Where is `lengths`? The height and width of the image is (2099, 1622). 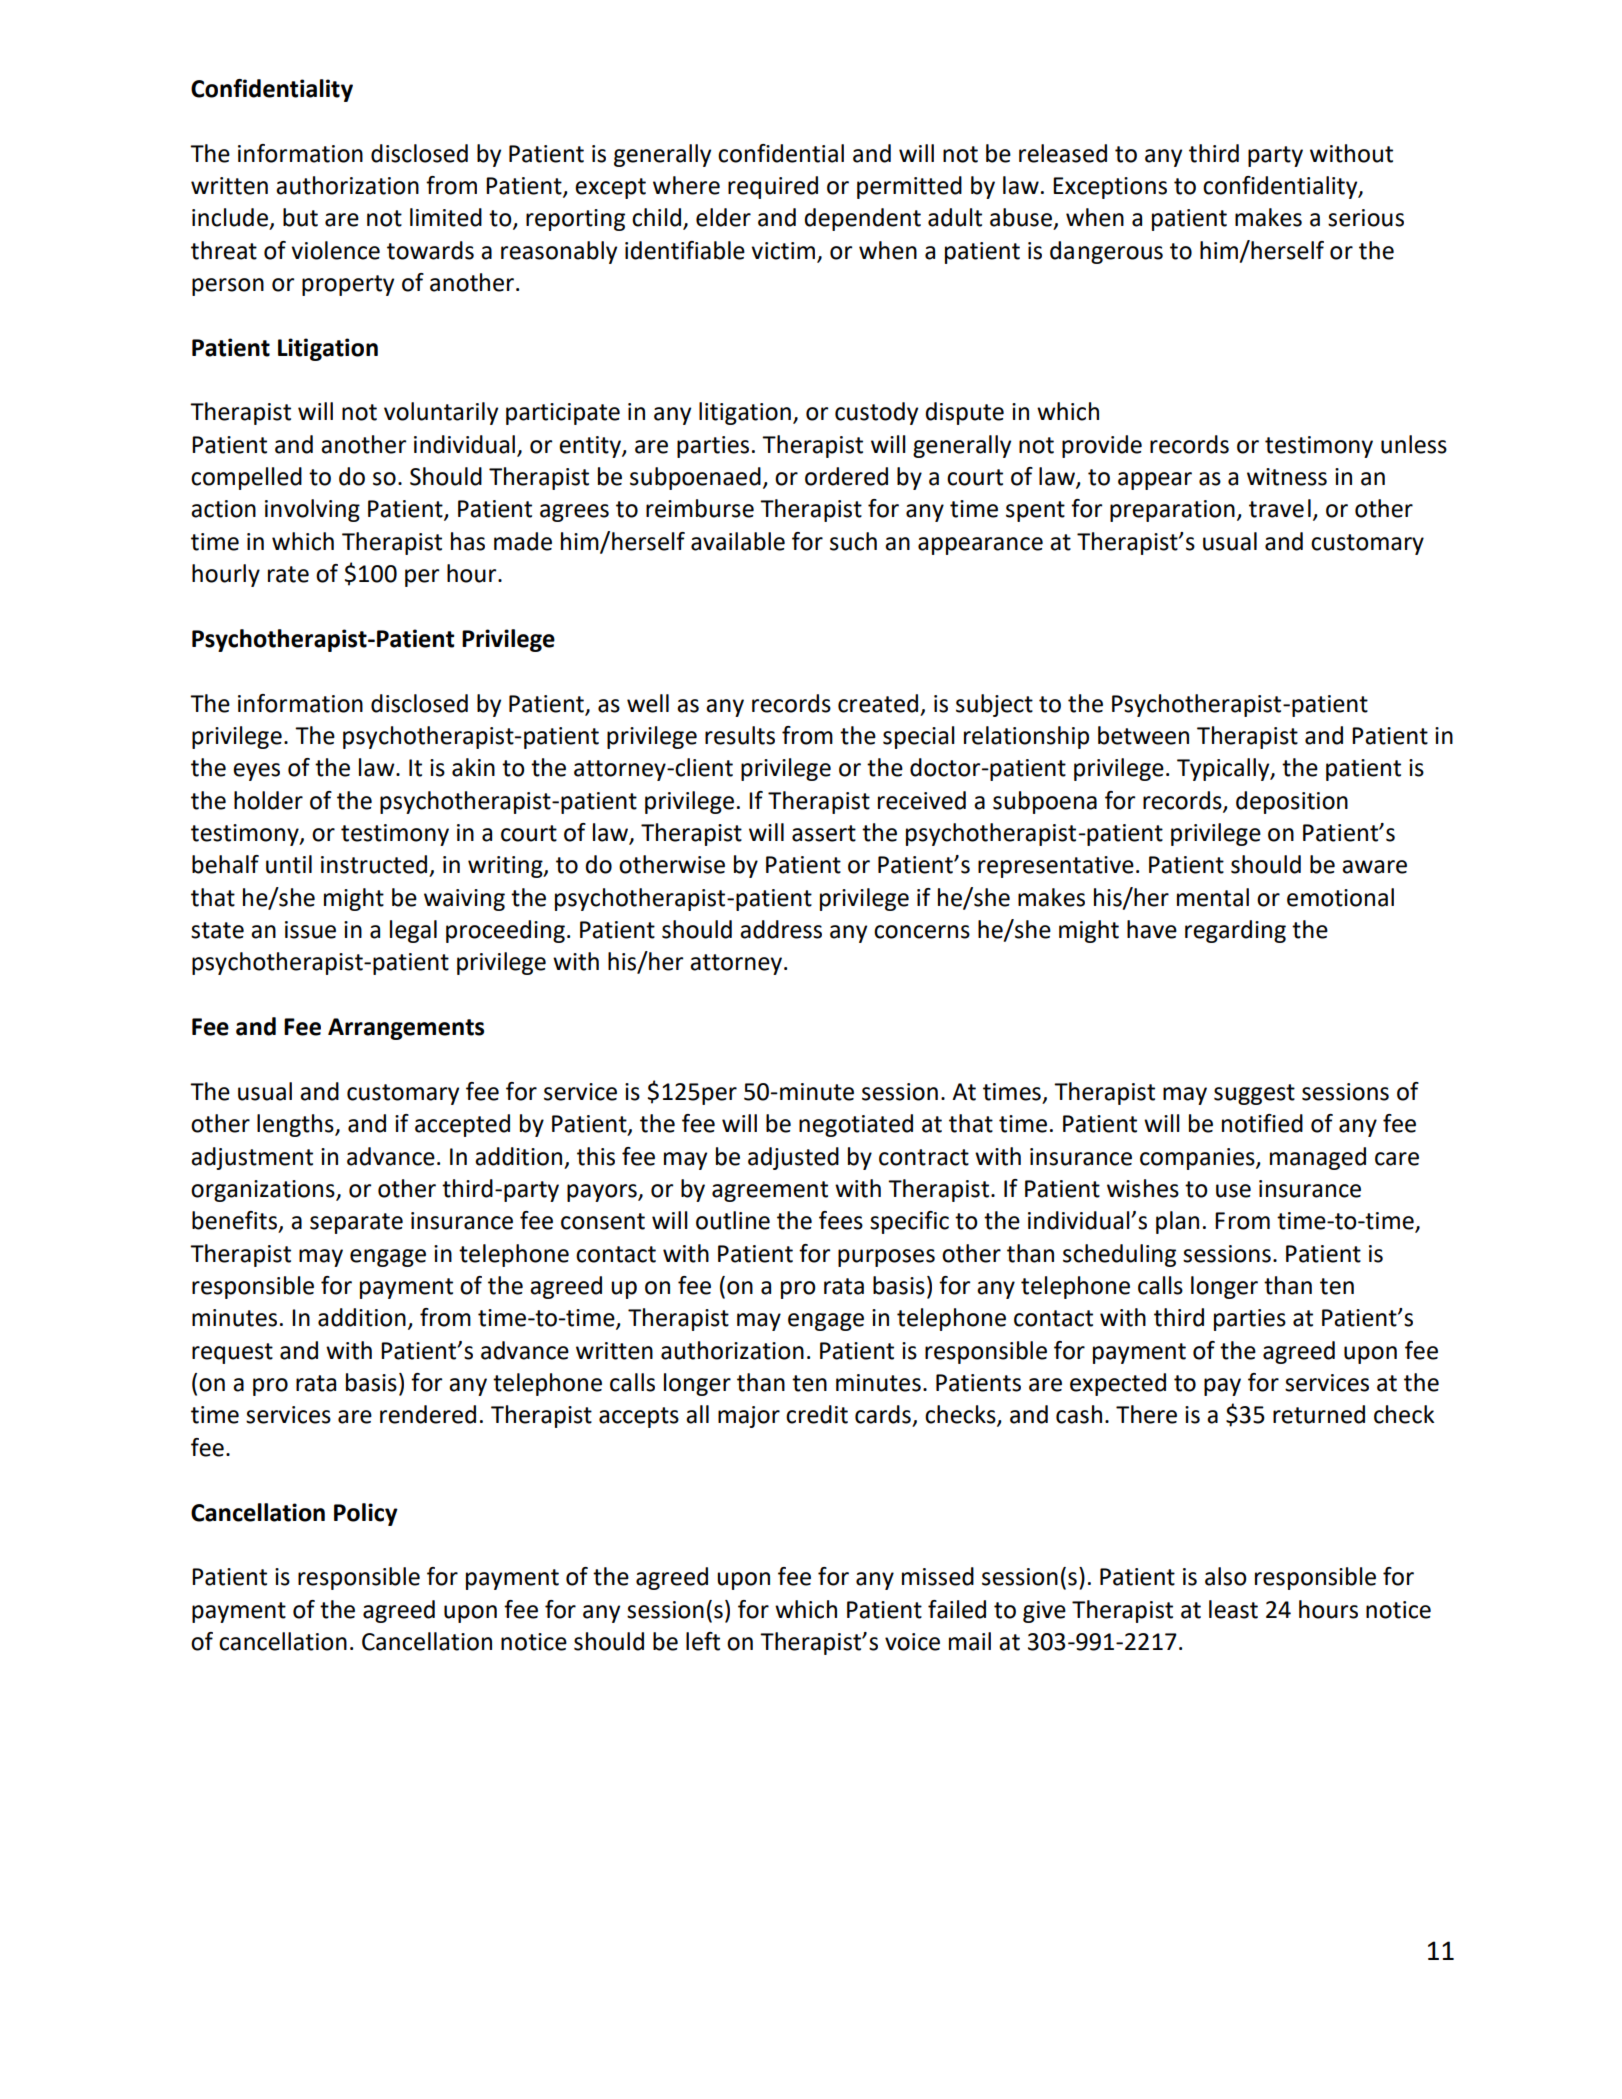
lengths is located at coordinates (296, 1125).
